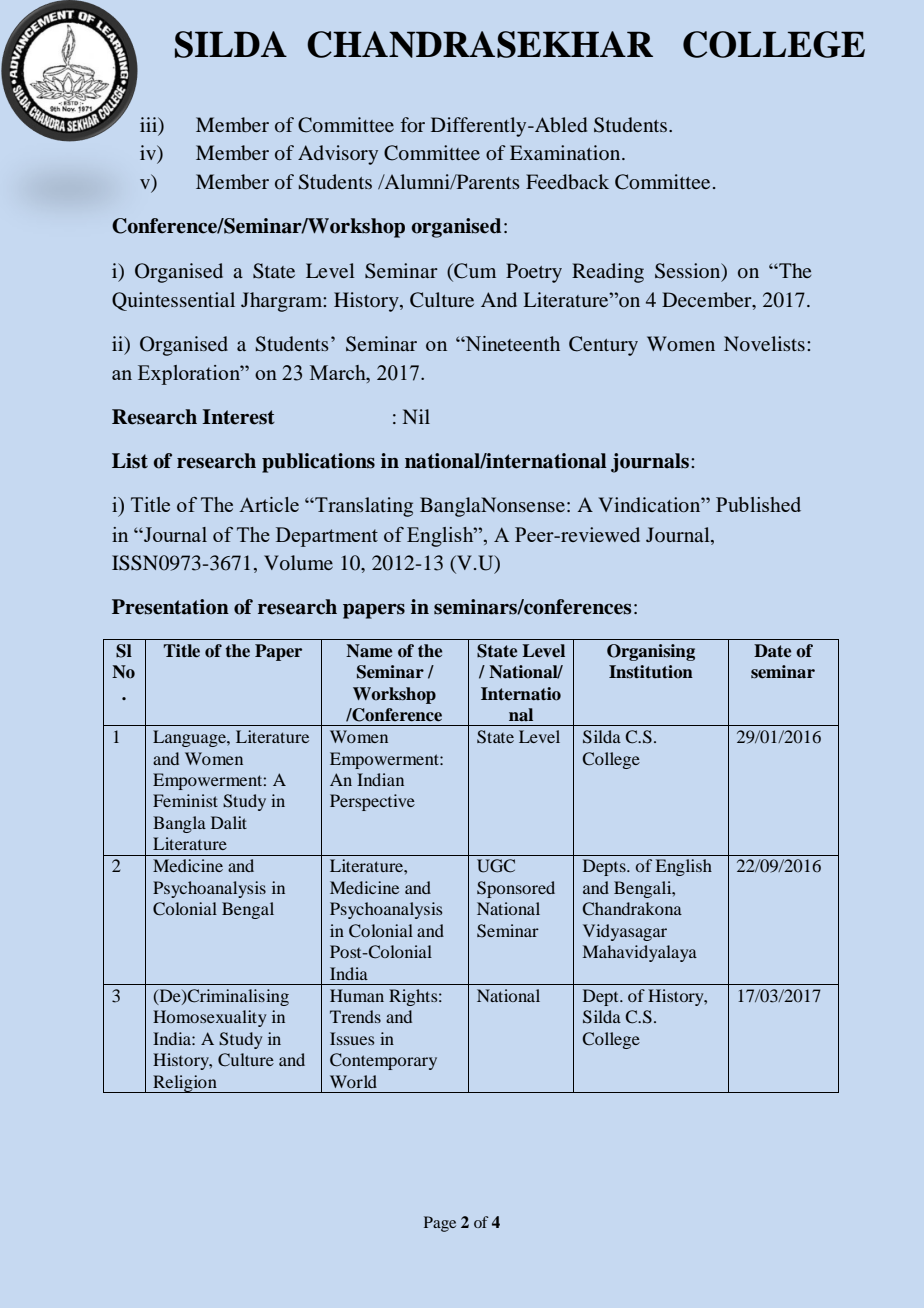 The height and width of the document is (1308, 924). Describe the element at coordinates (190, 738) in the document. I see `Language` at that location.
